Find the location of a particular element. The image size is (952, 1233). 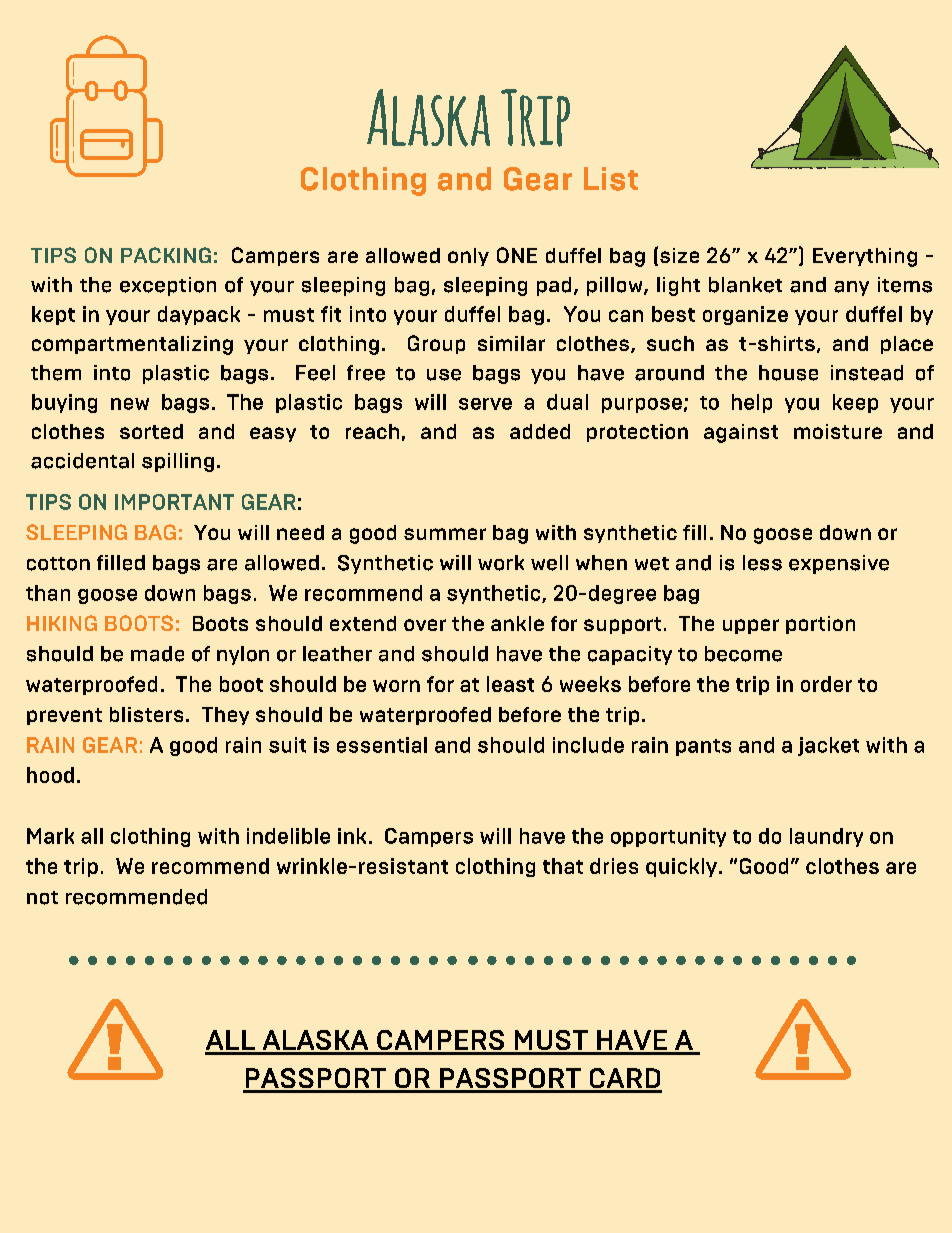

moisture is located at coordinates (838, 431).
